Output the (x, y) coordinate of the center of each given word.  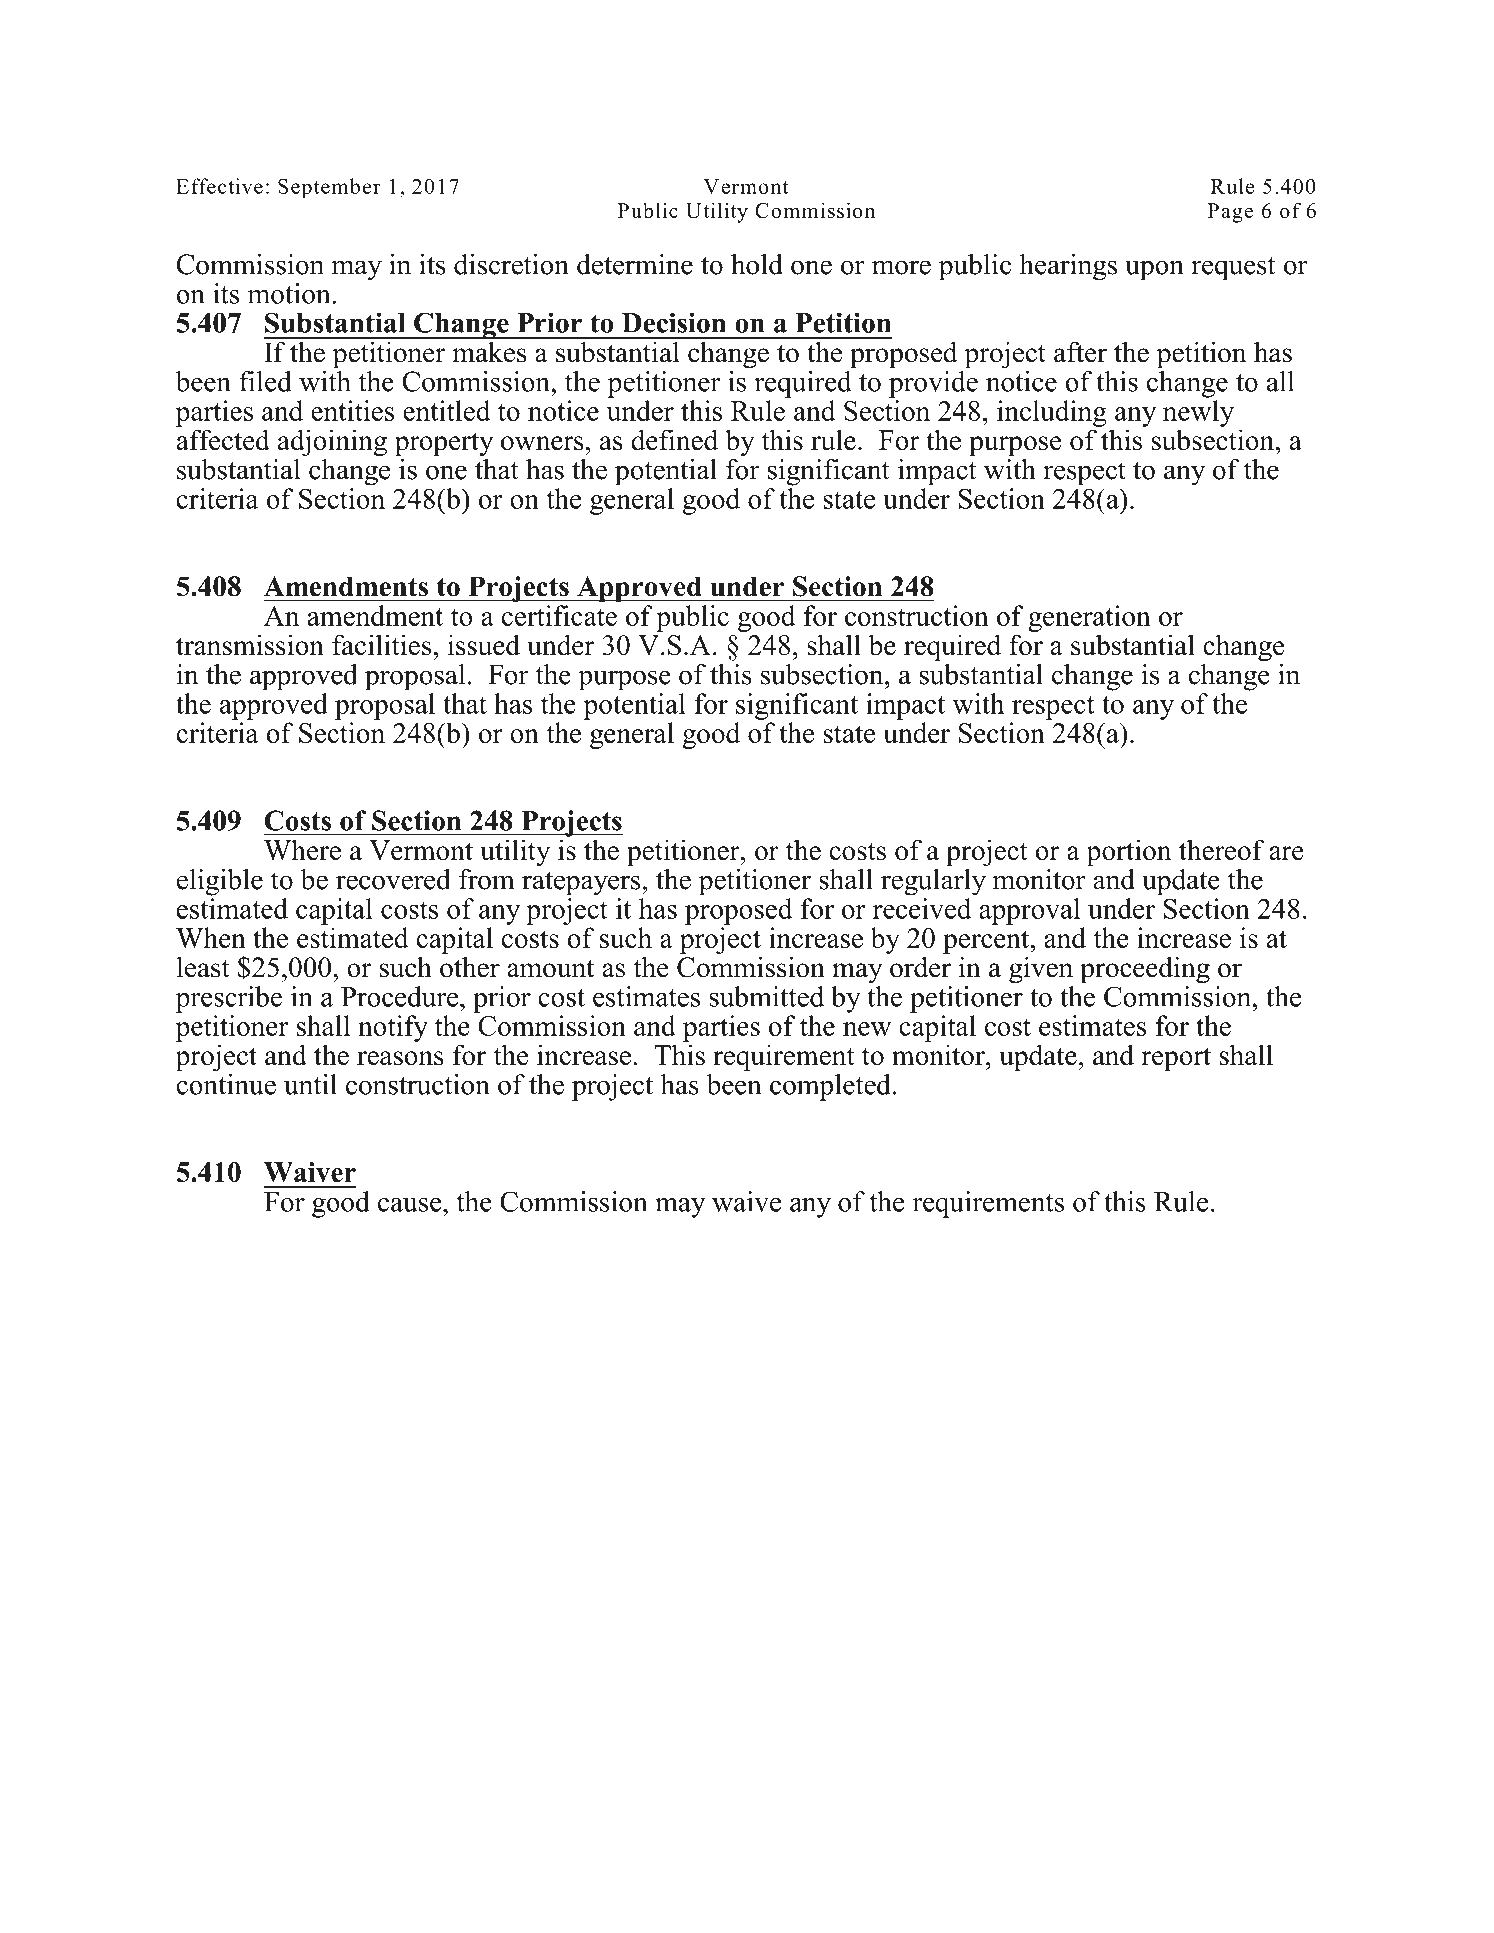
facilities (383, 645)
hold (757, 264)
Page (1230, 213)
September (329, 188)
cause (411, 1205)
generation (1089, 618)
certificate (559, 615)
